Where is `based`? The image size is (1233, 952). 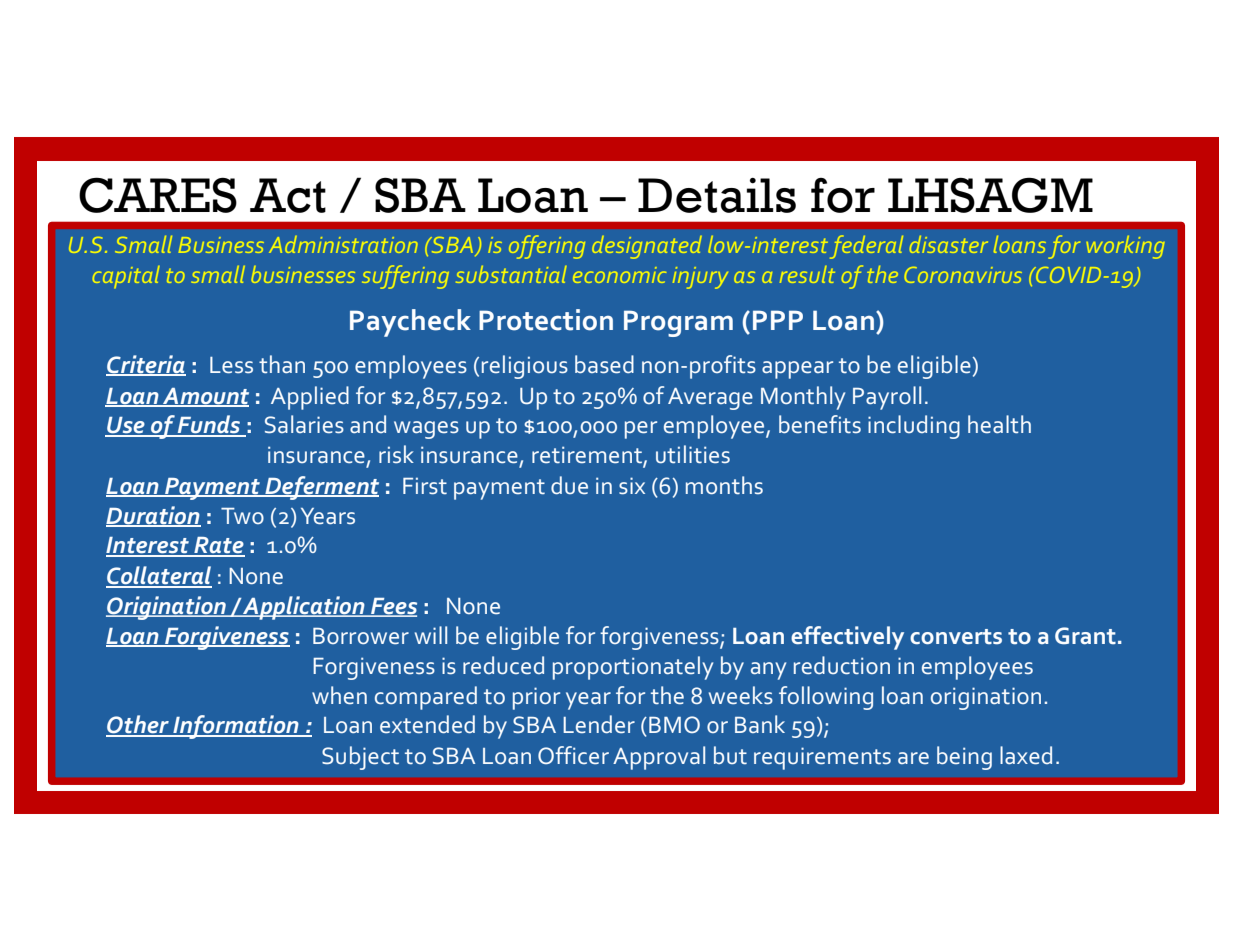 based is located at coordinates (604, 364).
